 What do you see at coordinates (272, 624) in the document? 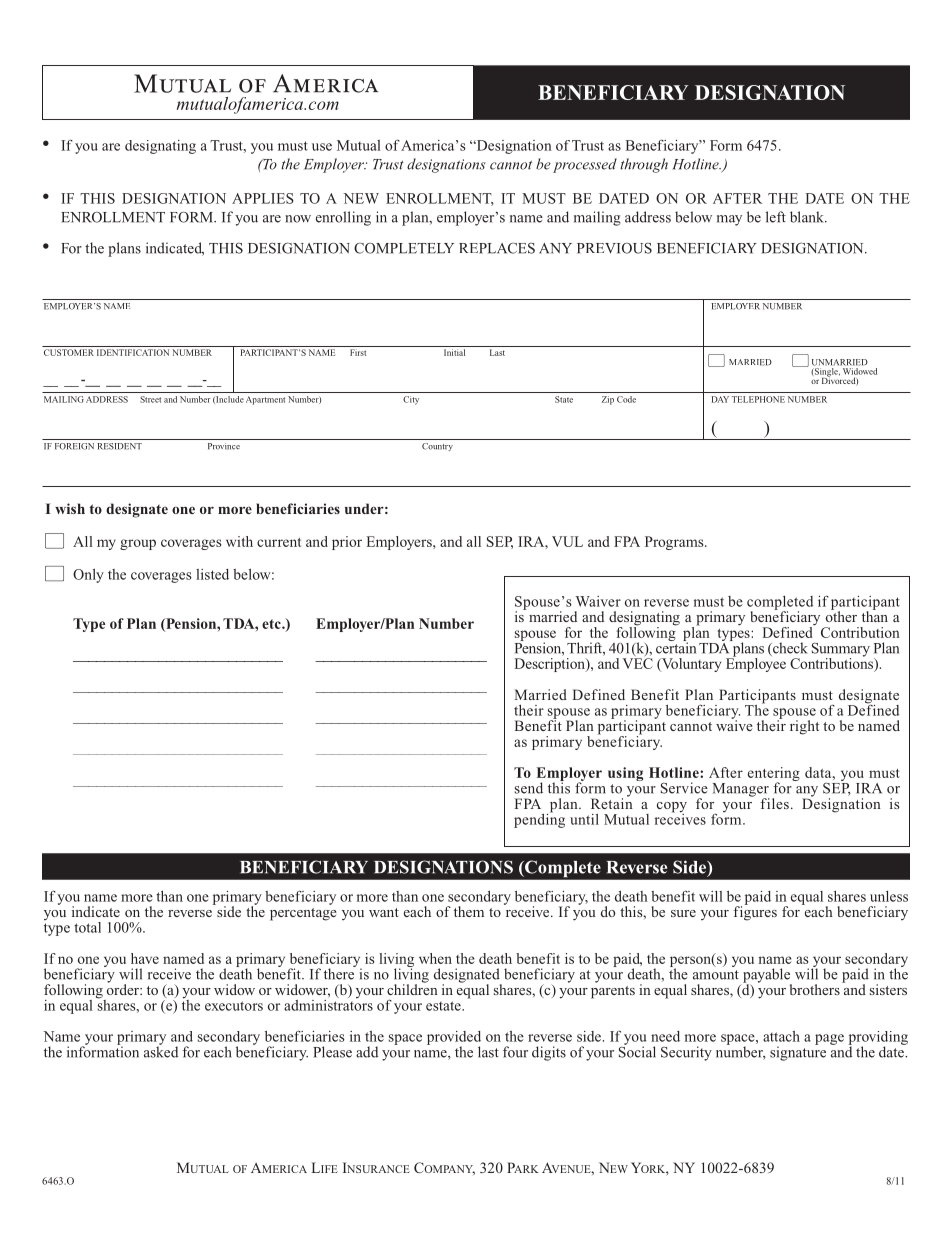
I see `etc` at bounding box center [272, 624].
